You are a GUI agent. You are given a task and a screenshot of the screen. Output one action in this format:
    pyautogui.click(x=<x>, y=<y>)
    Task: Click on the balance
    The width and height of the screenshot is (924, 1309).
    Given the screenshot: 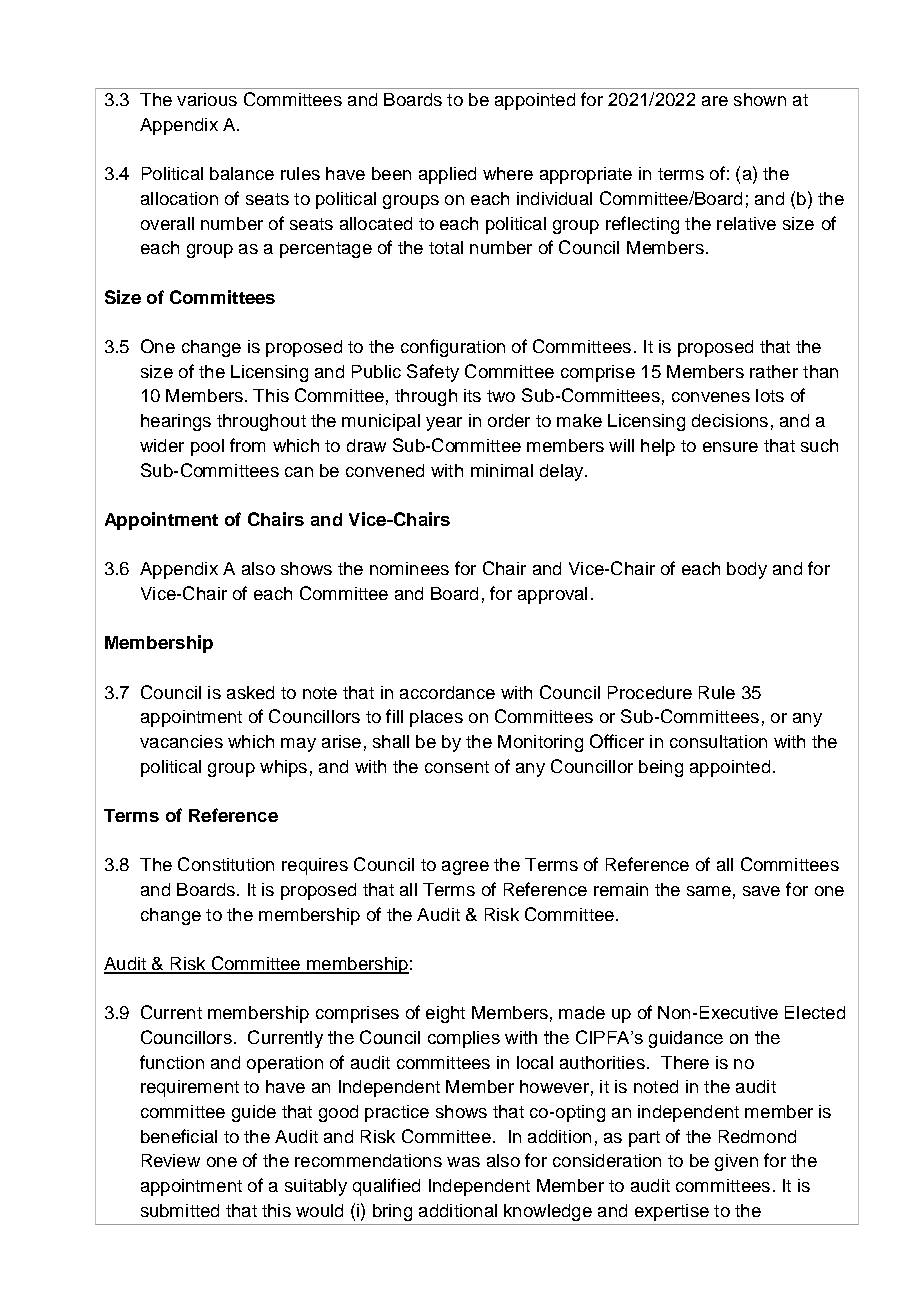 What is the action you would take?
    pyautogui.click(x=242, y=173)
